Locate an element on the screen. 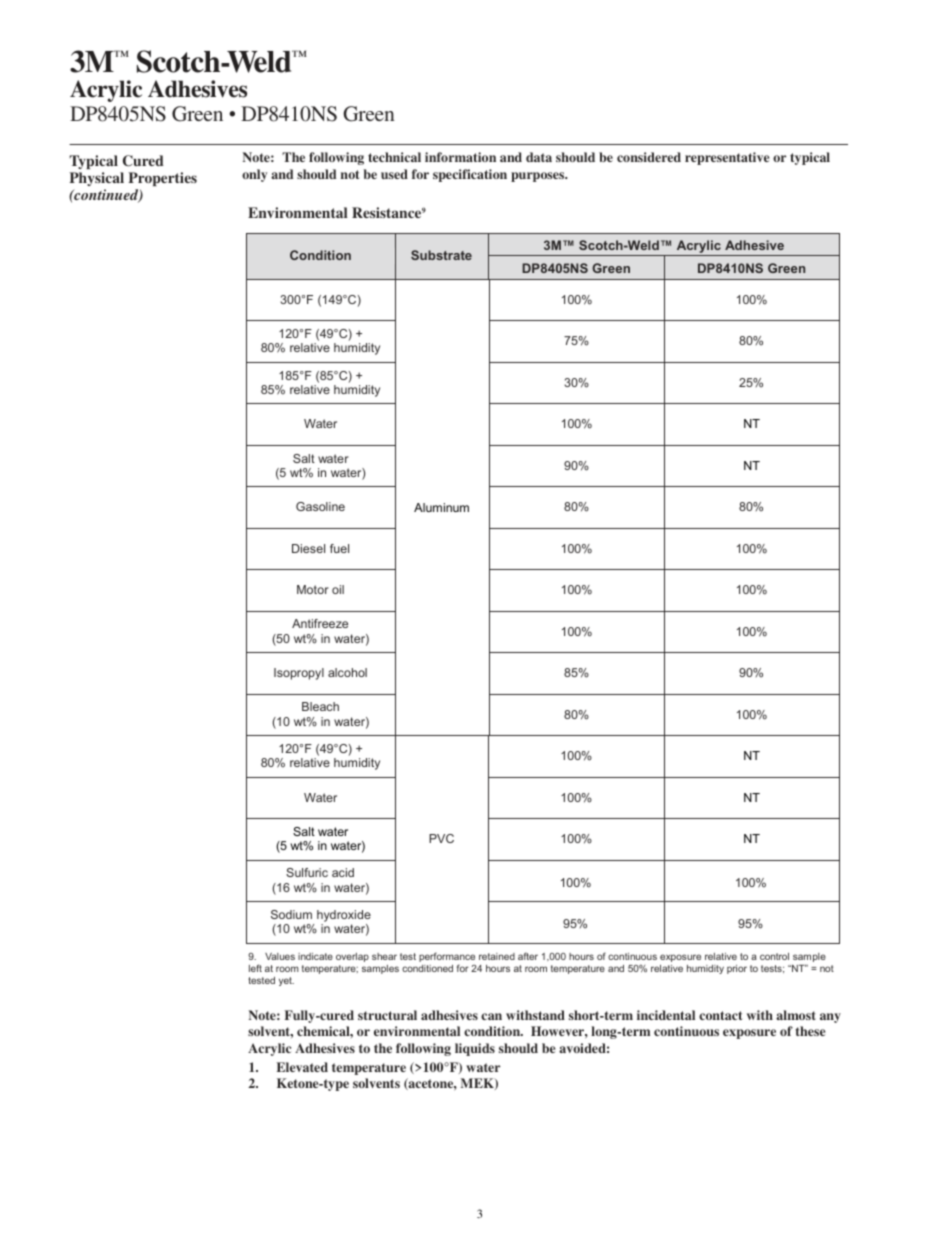 The image size is (952, 1233). specification is located at coordinates (470, 175).
